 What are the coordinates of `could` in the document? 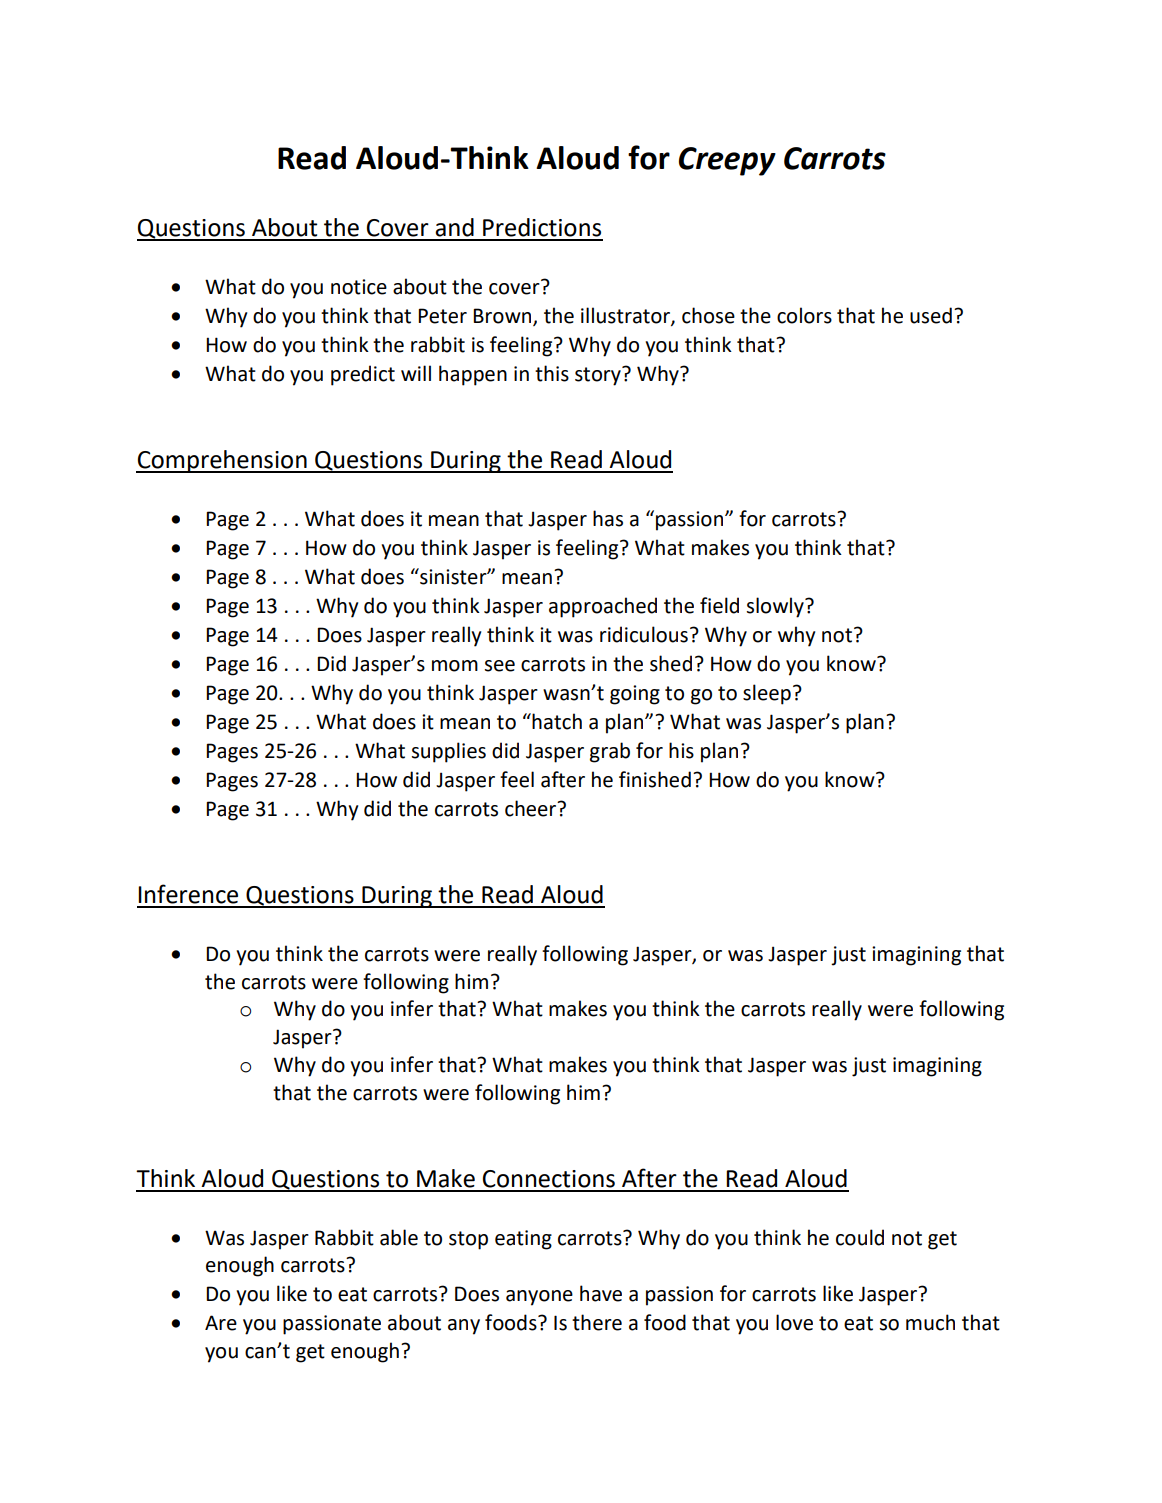 It's located at (860, 1237).
